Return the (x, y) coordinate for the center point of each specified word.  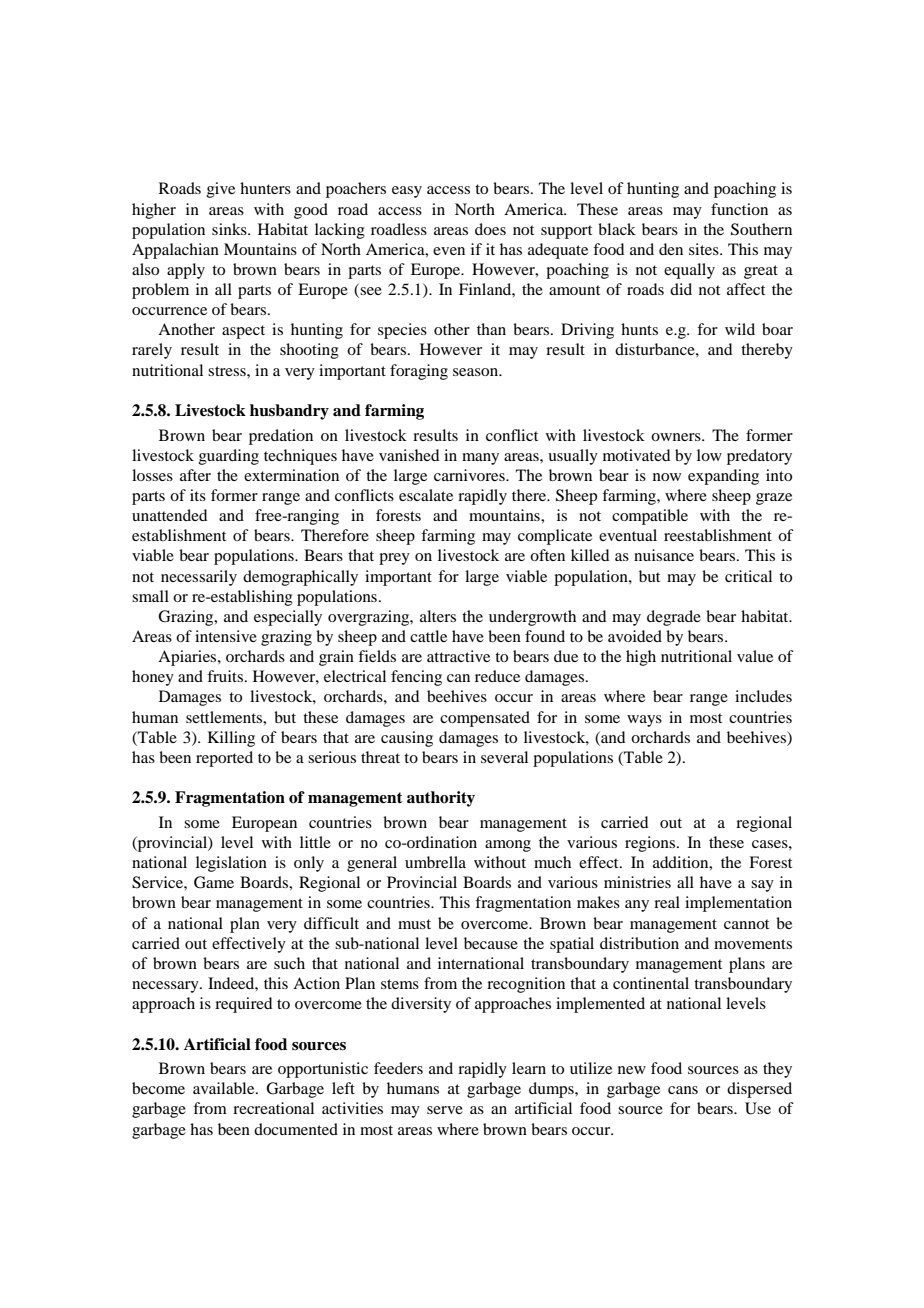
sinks (230, 229)
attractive (458, 656)
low (709, 455)
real (667, 902)
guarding (229, 457)
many (480, 459)
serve (445, 1110)
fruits (225, 676)
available (225, 1088)
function (739, 209)
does (490, 229)
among (508, 846)
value (755, 656)
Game (214, 882)
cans (683, 1090)
